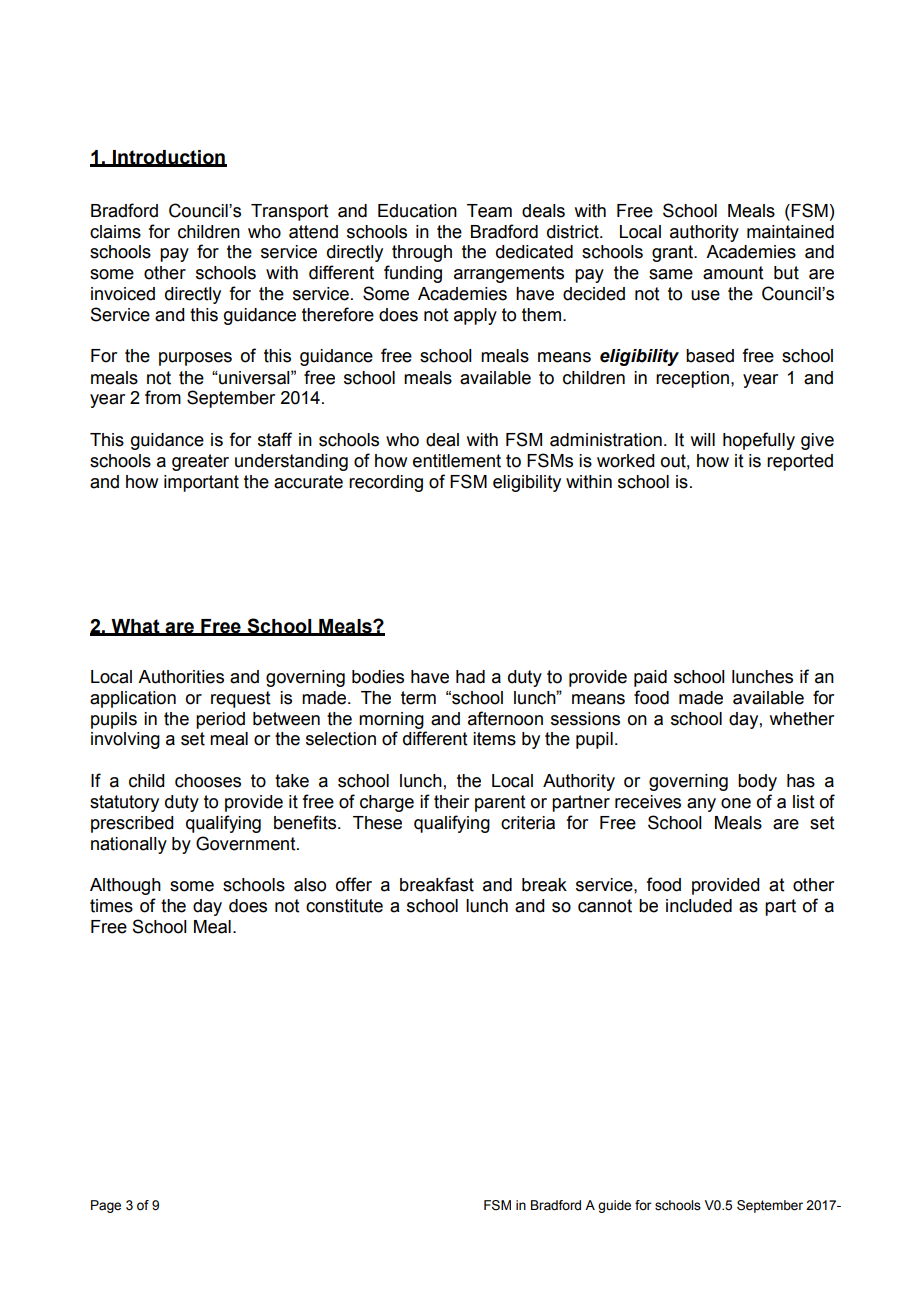  What do you see at coordinates (650, 678) in the document?
I see `paid` at bounding box center [650, 678].
